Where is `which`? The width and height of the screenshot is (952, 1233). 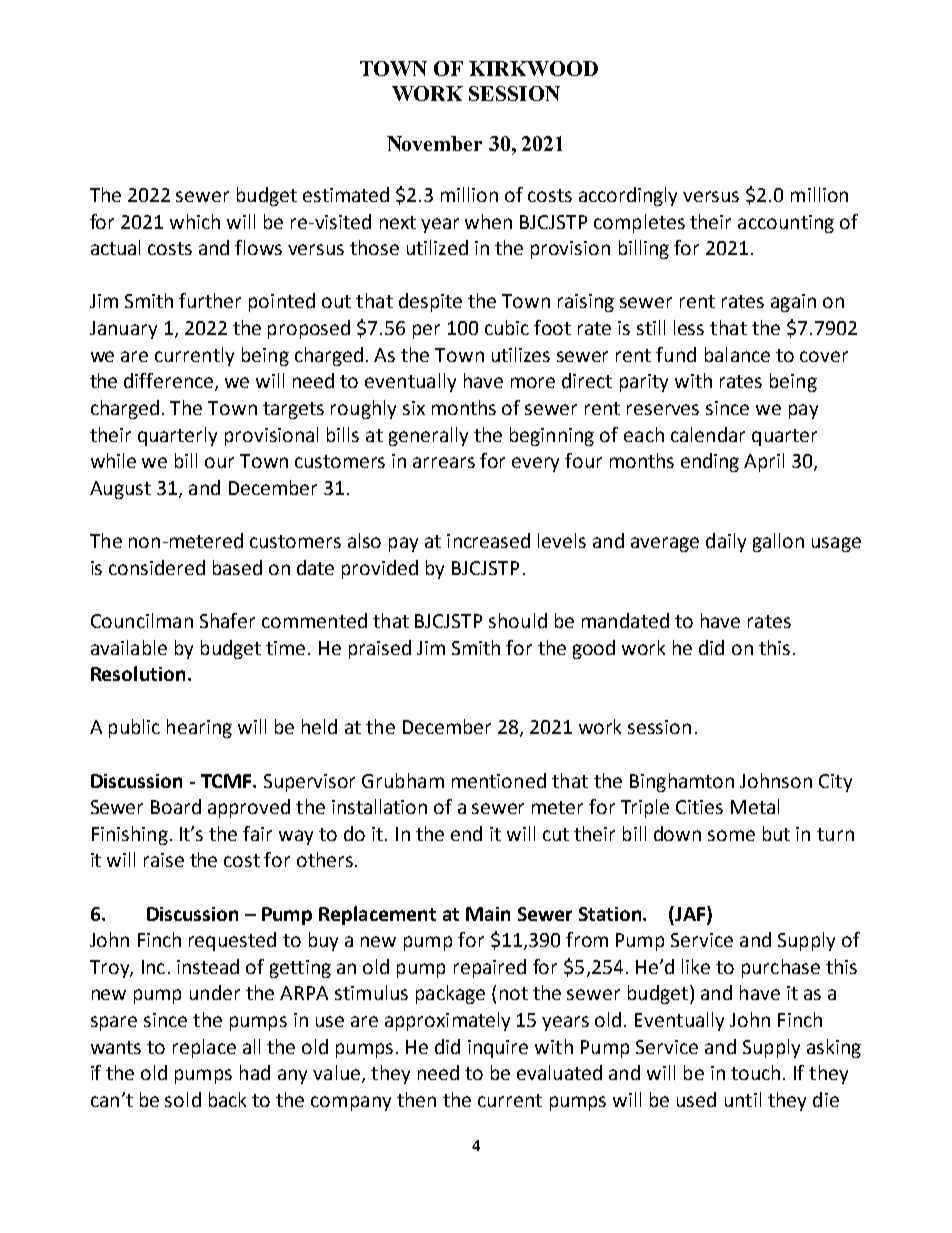
which is located at coordinates (195, 221).
